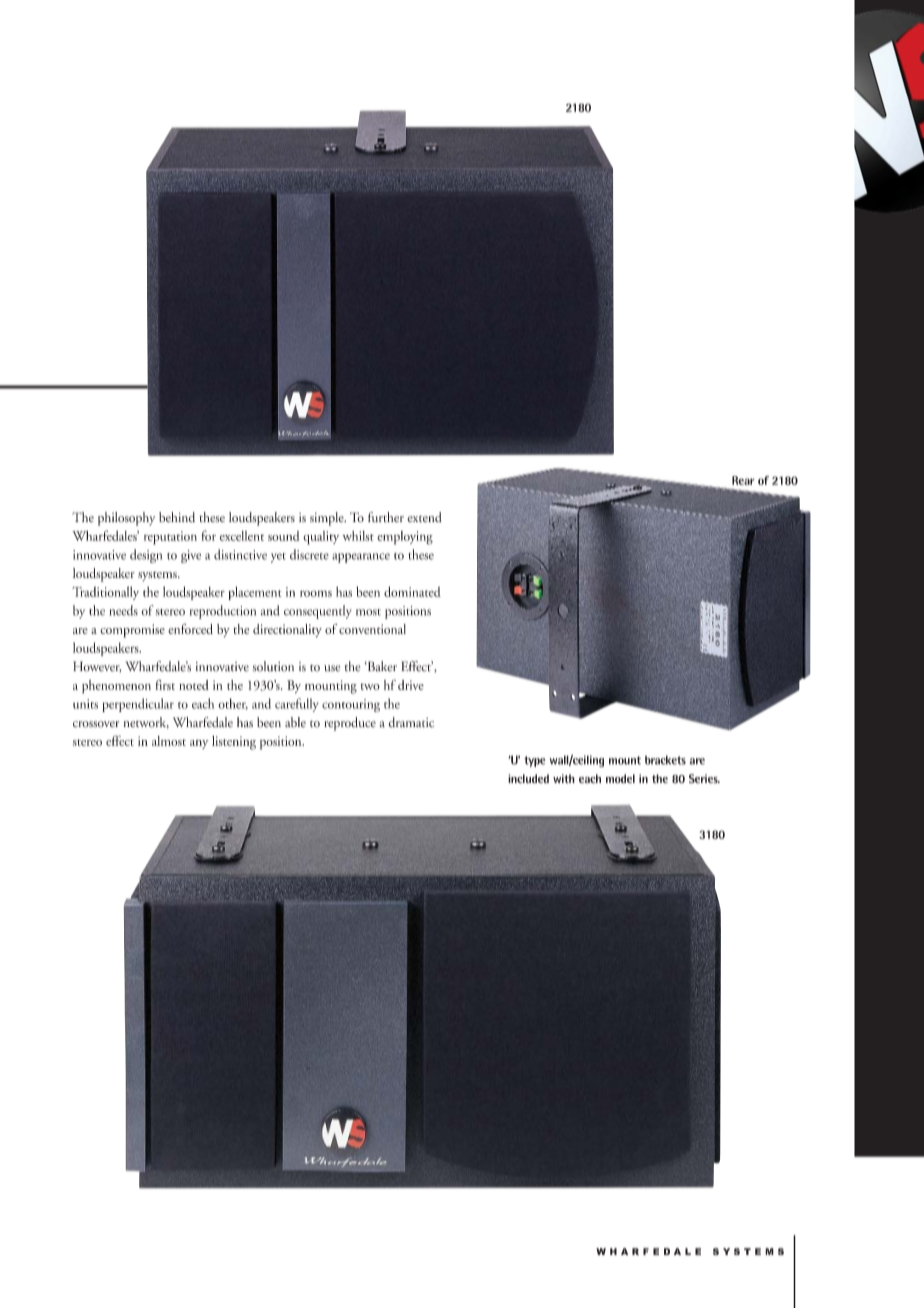 The height and width of the image is (1308, 924). I want to click on first, so click(165, 684).
